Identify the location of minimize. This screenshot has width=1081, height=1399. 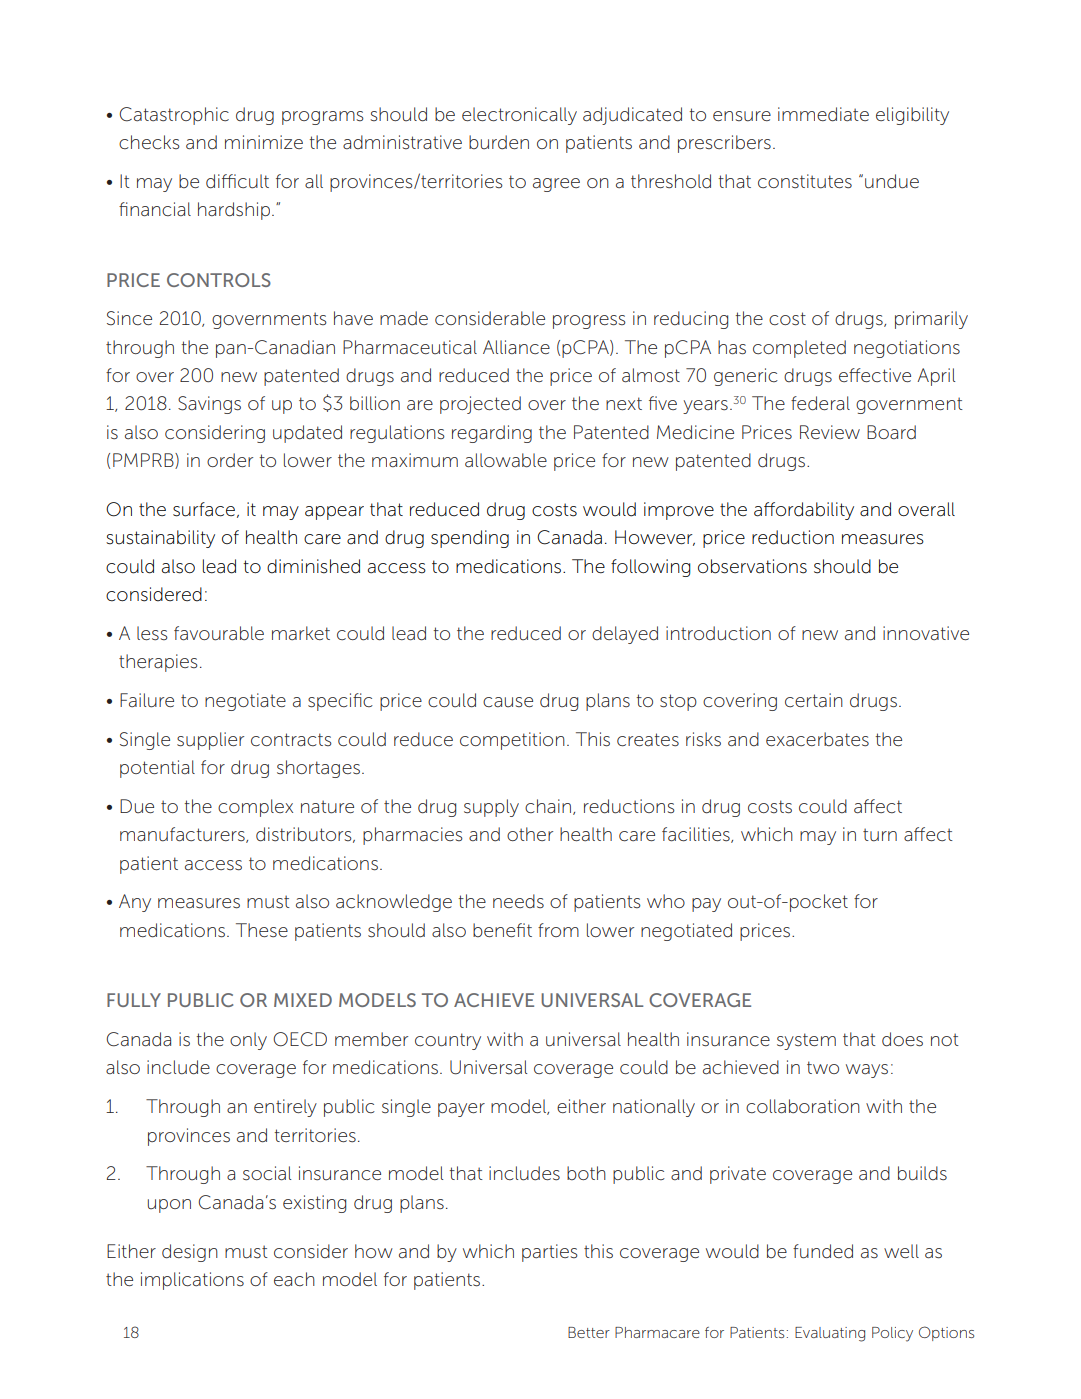
(264, 142).
